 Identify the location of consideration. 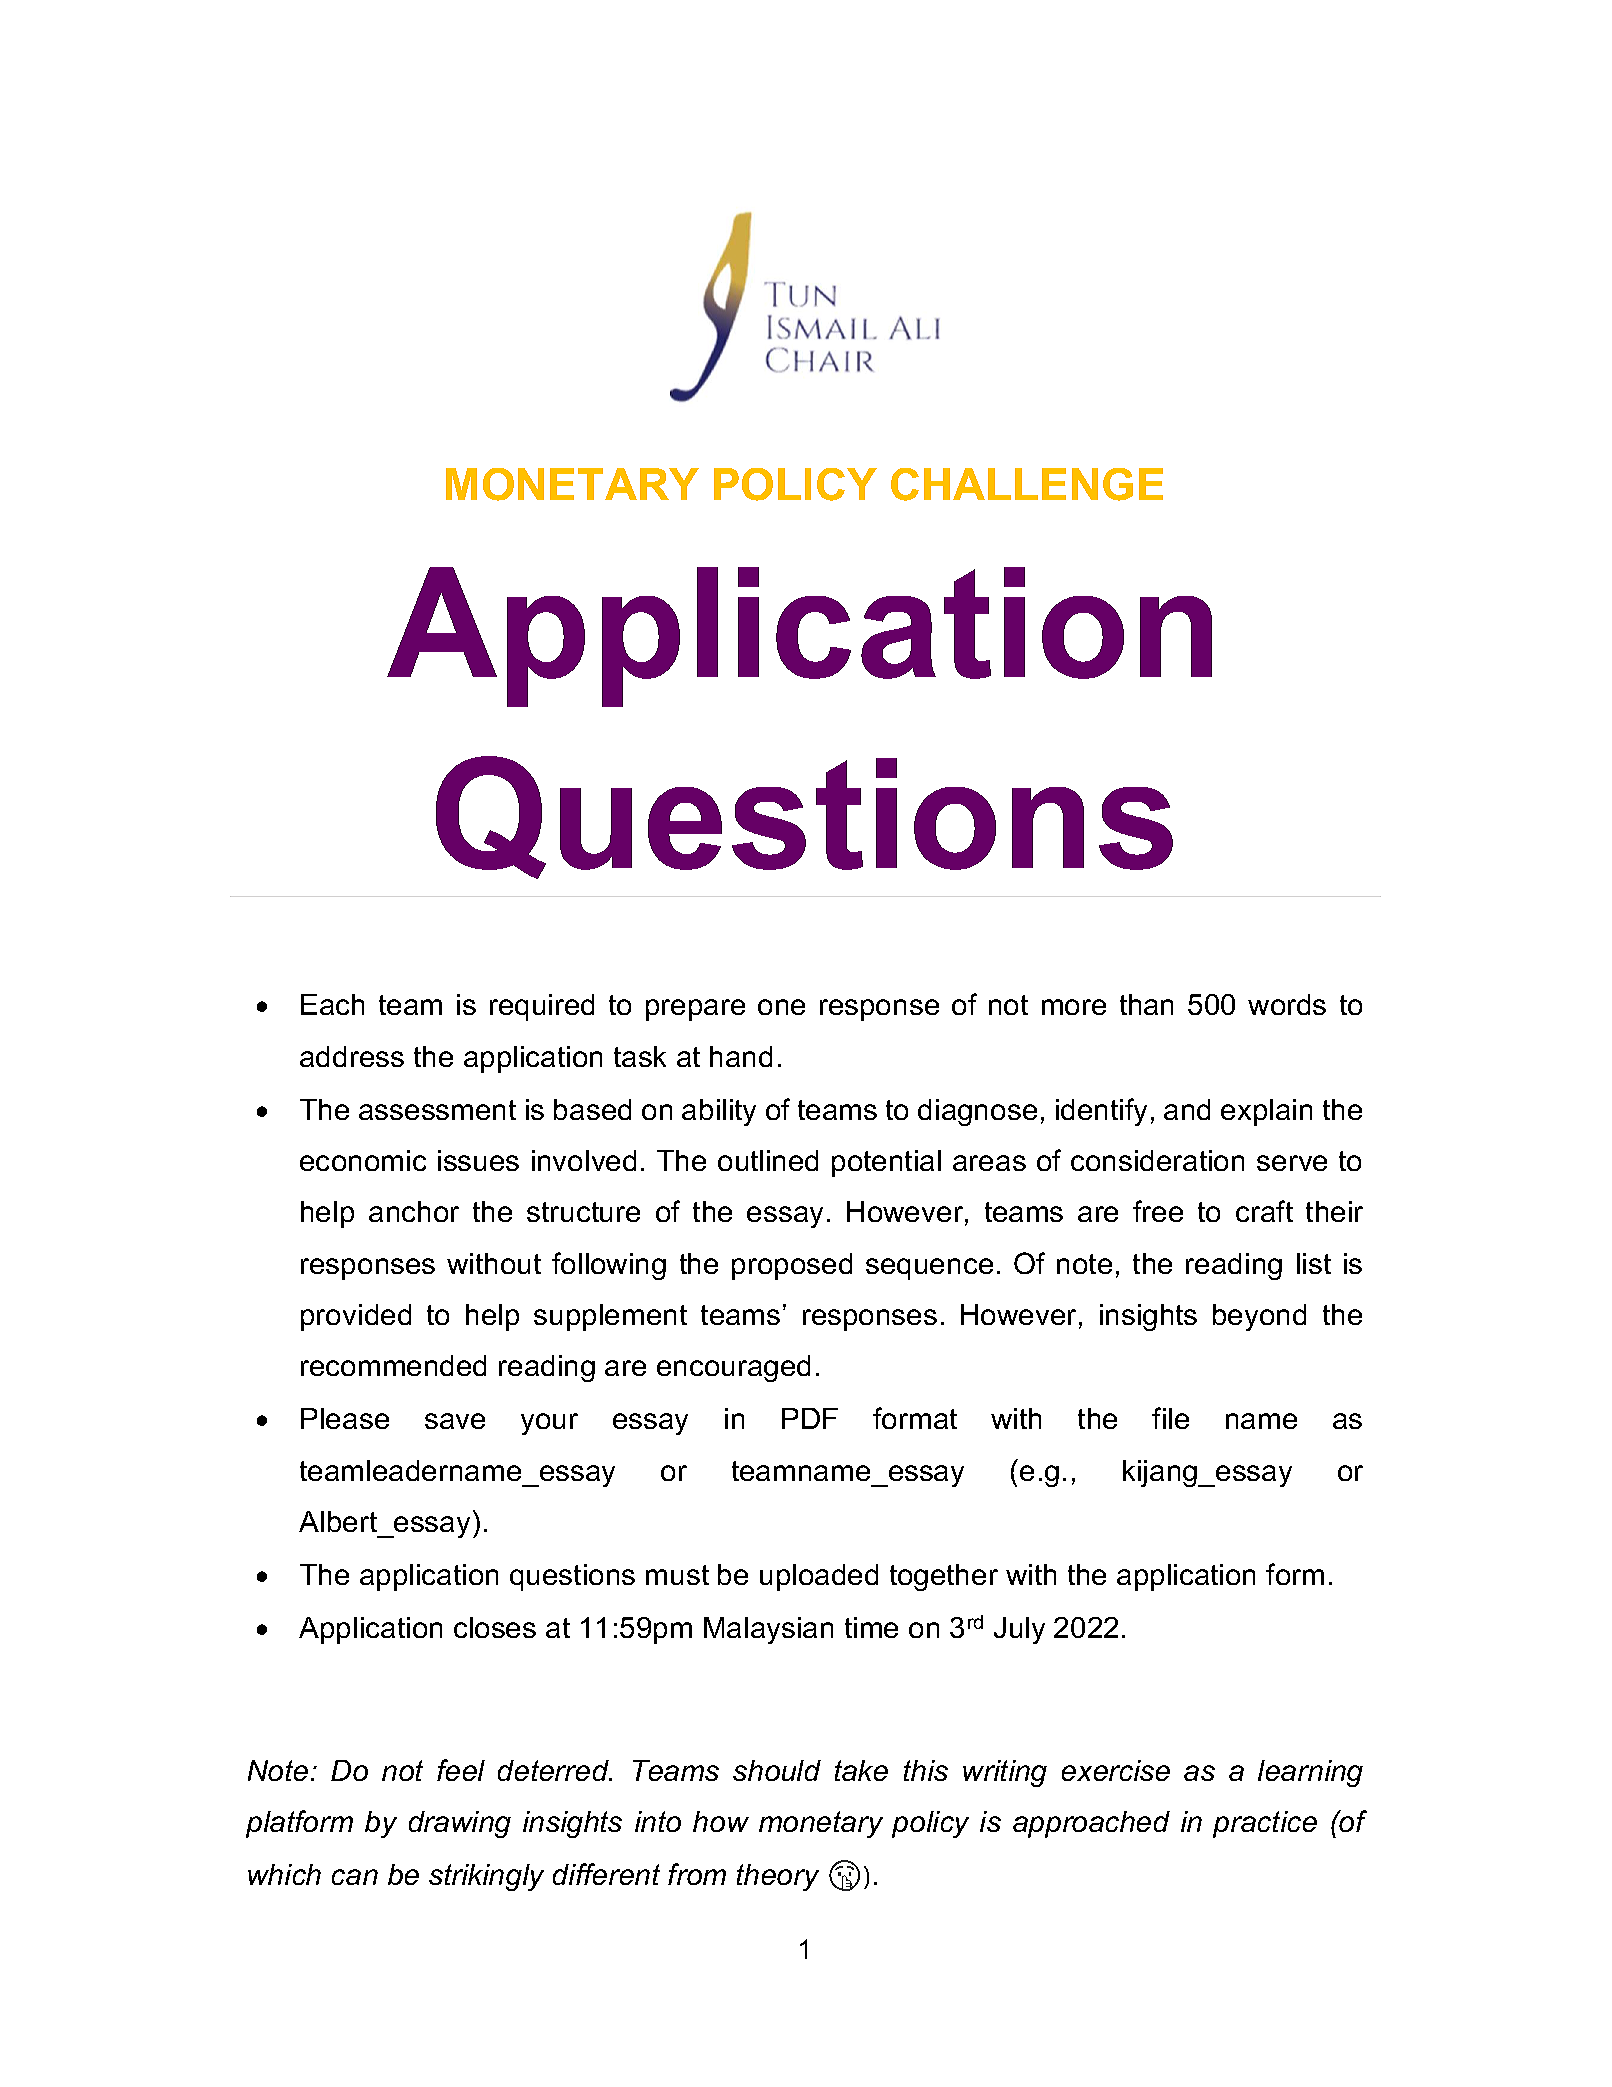
(1157, 1160).
